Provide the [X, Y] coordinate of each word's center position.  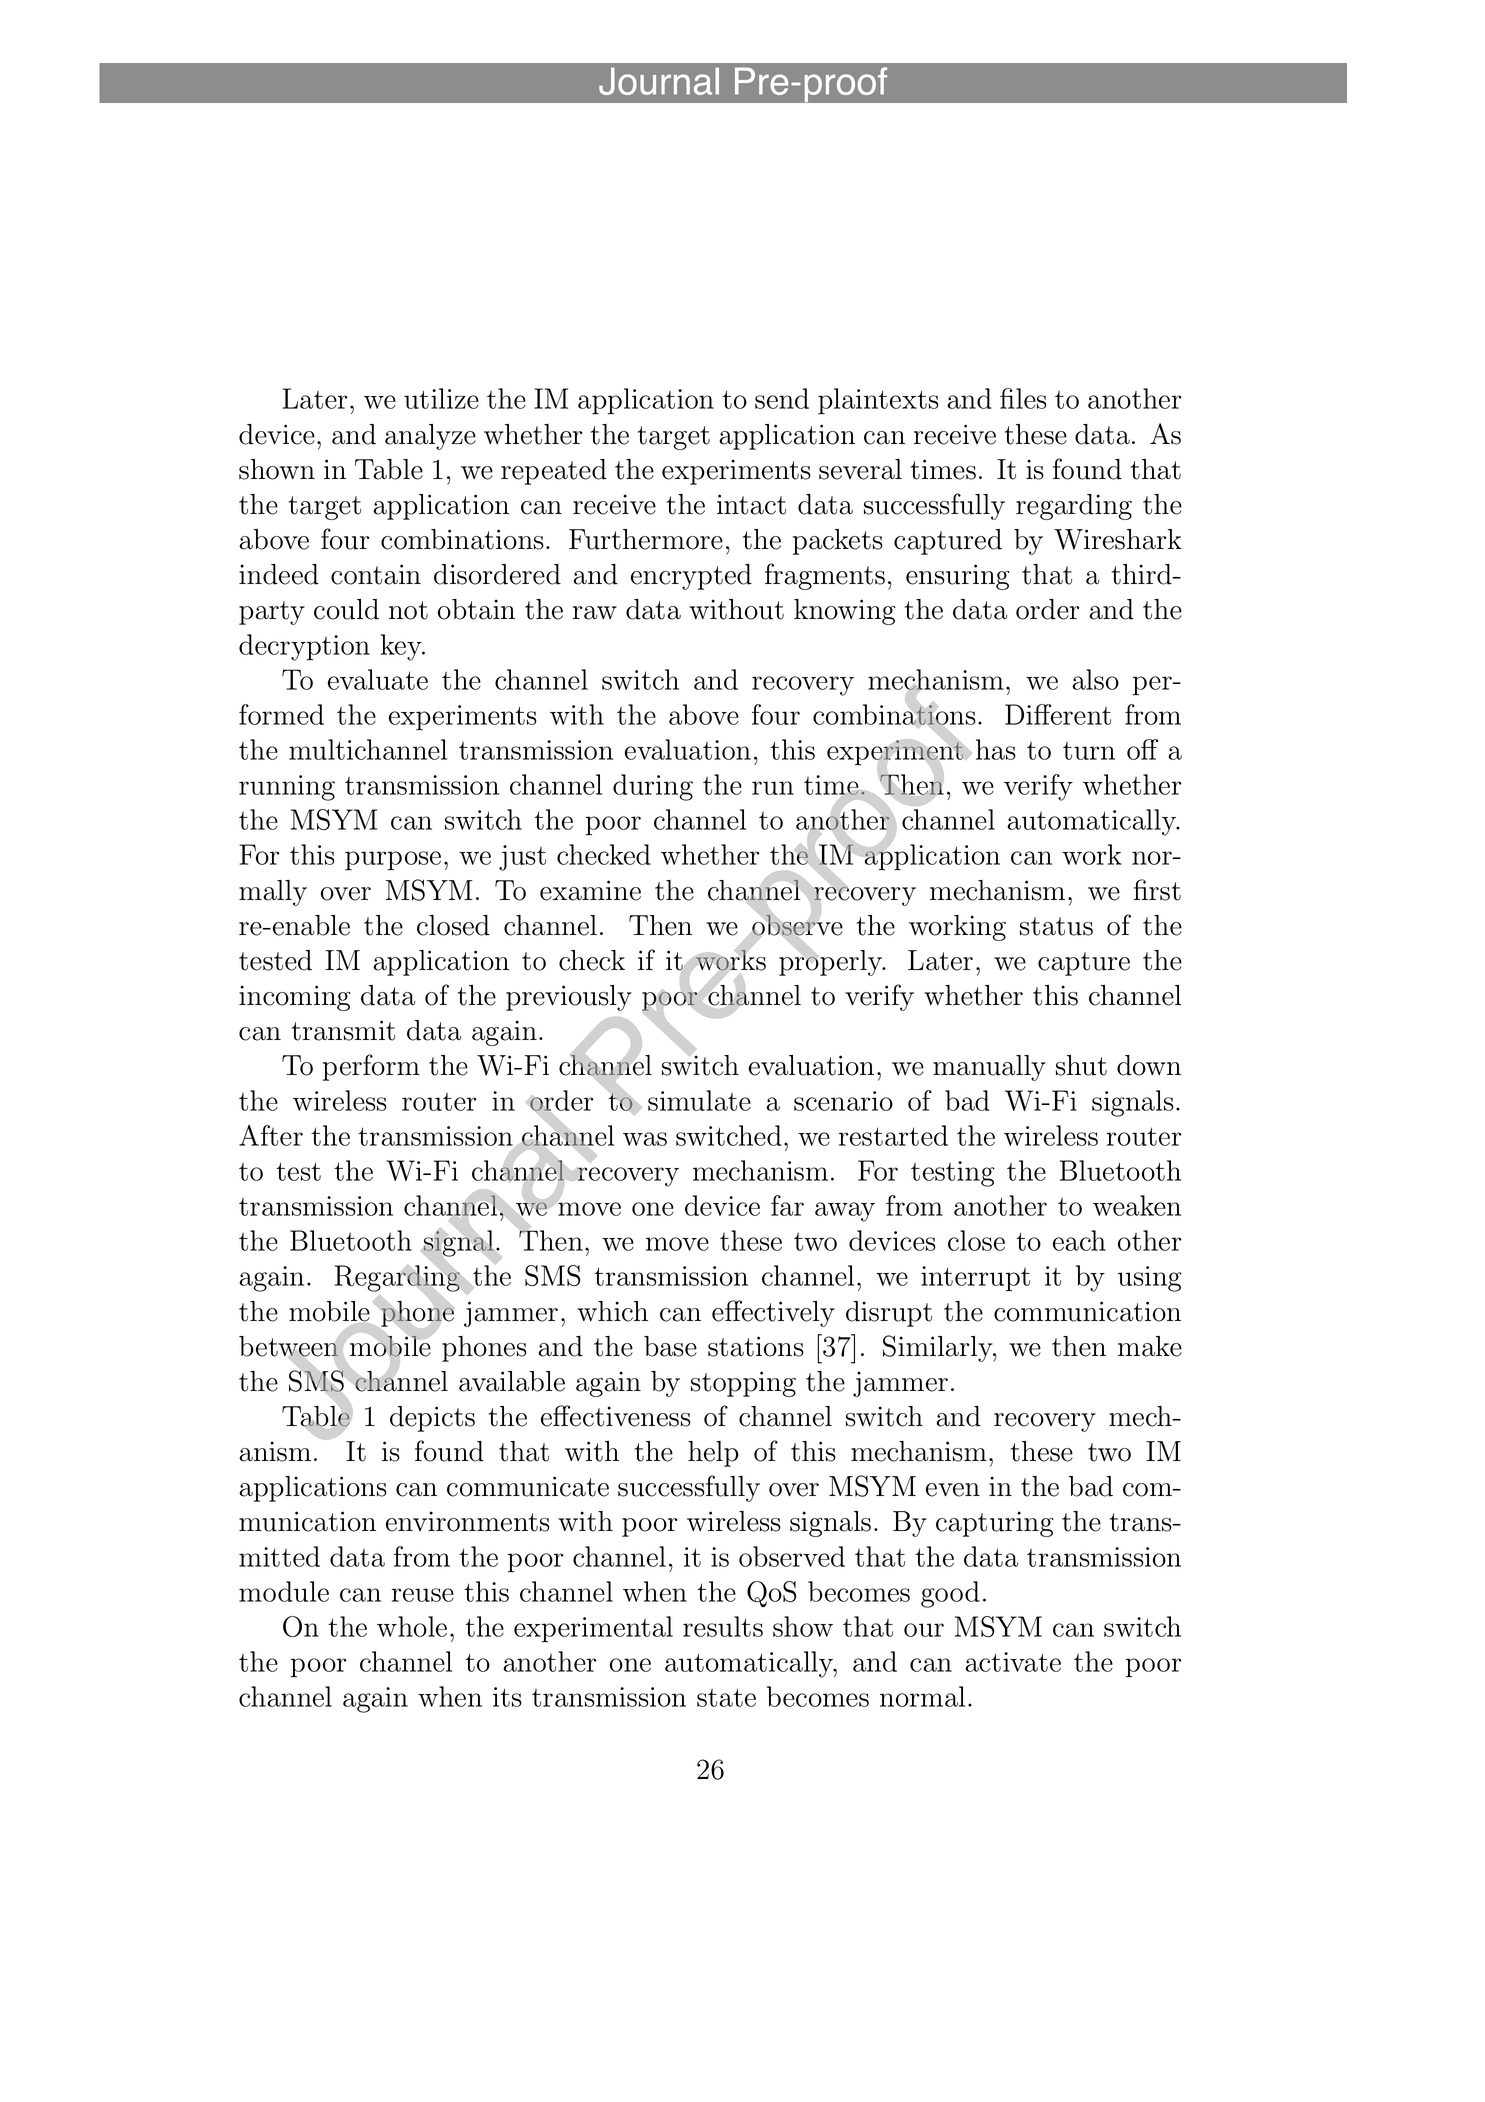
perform [371, 1067]
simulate [699, 1100]
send [782, 398]
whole [412, 1626]
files [1023, 398]
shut [1081, 1065]
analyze [430, 437]
